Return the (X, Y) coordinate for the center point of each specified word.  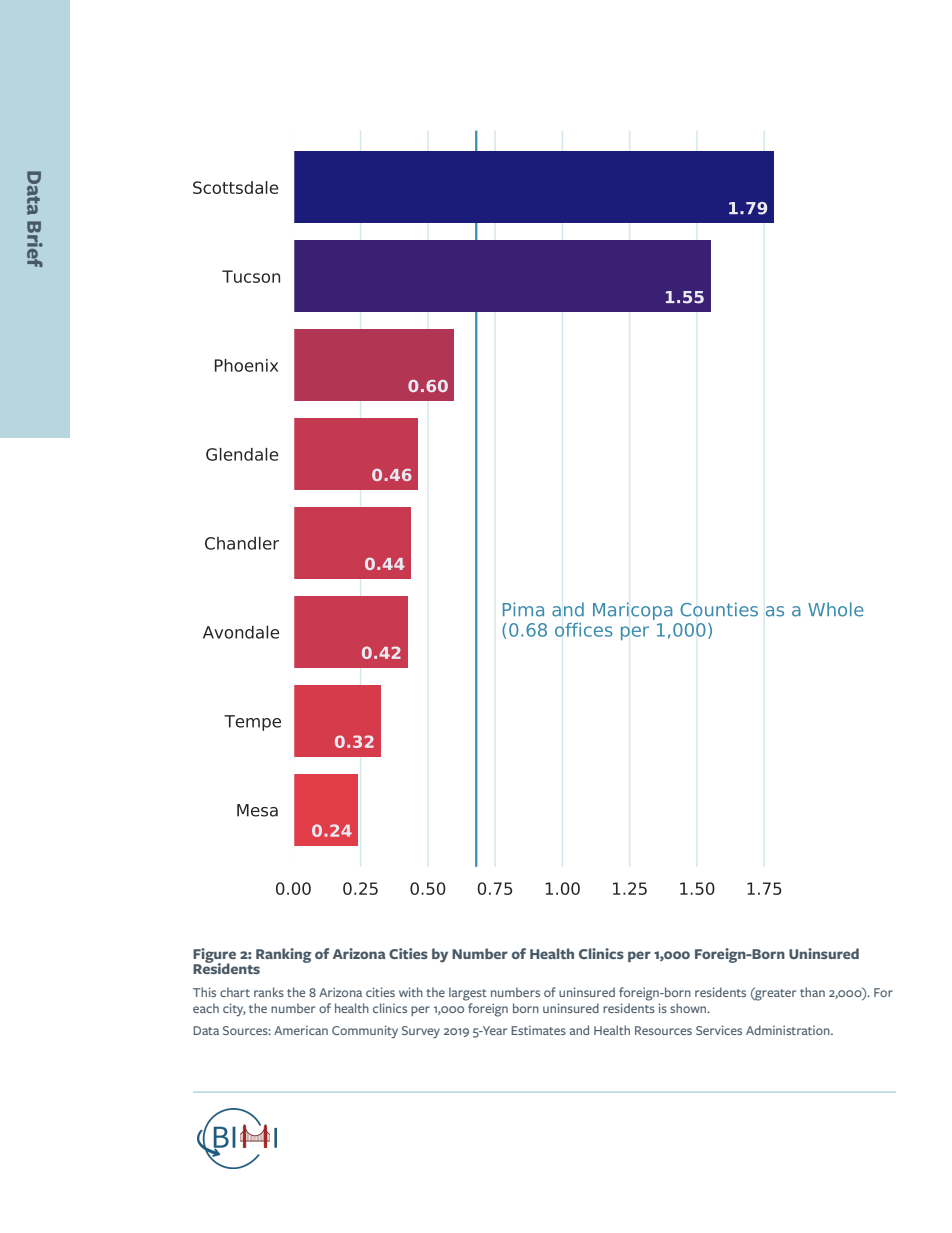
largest (468, 994)
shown (689, 1008)
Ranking (283, 955)
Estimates (538, 1030)
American (301, 1030)
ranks (269, 992)
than (812, 992)
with (411, 992)
